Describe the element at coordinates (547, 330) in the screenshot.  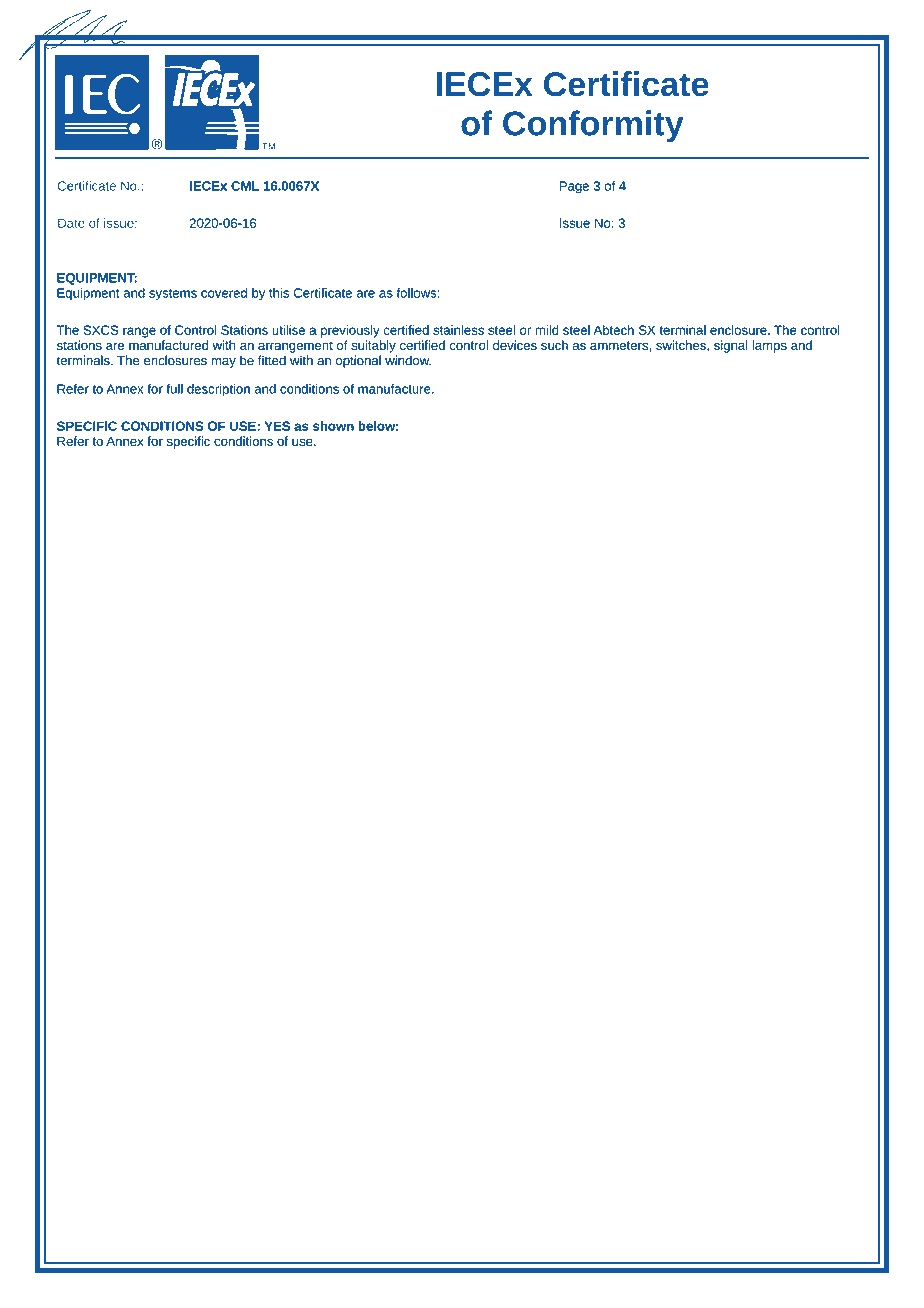
I see `mild` at that location.
